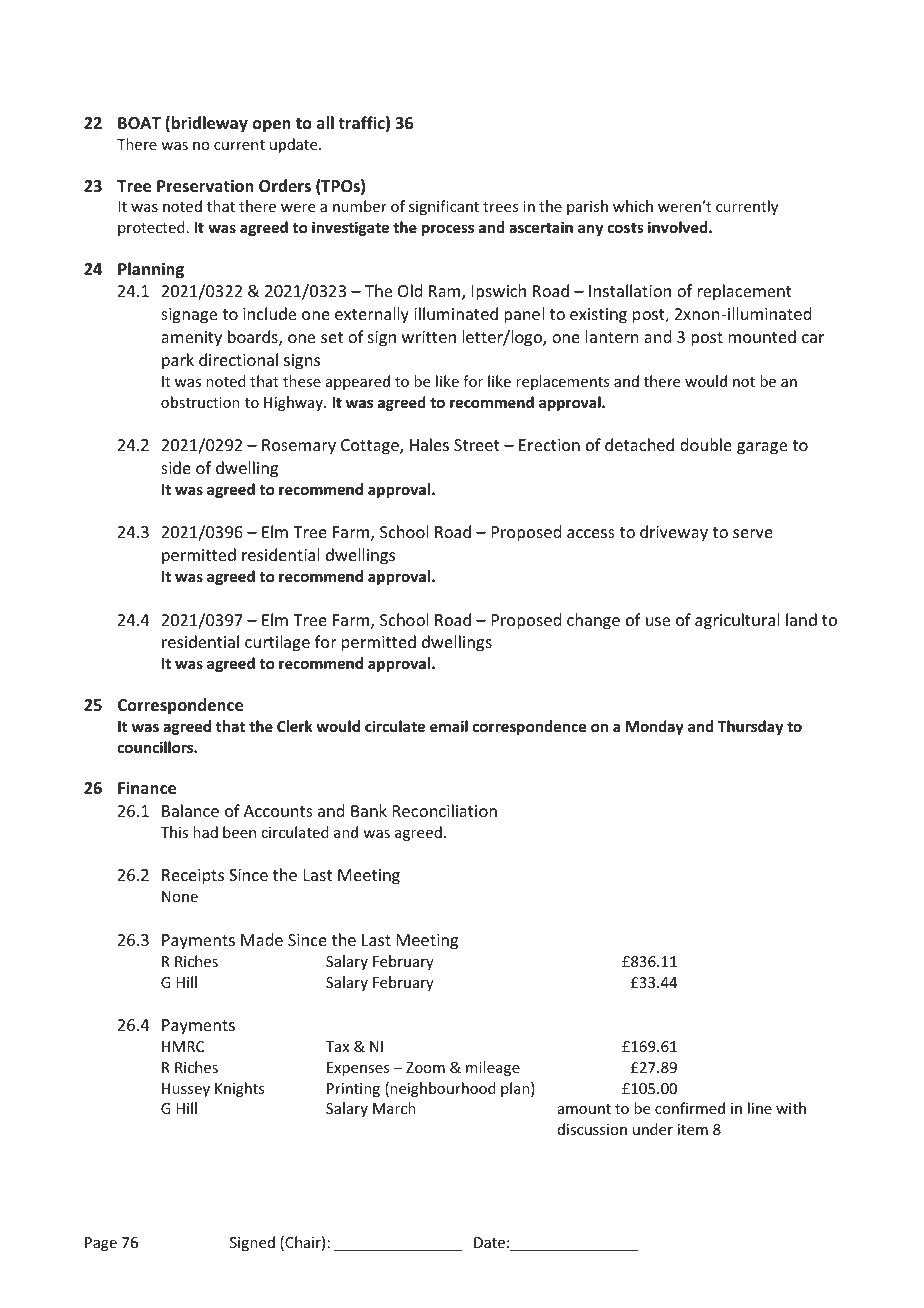  I want to click on Balance, so click(190, 810).
